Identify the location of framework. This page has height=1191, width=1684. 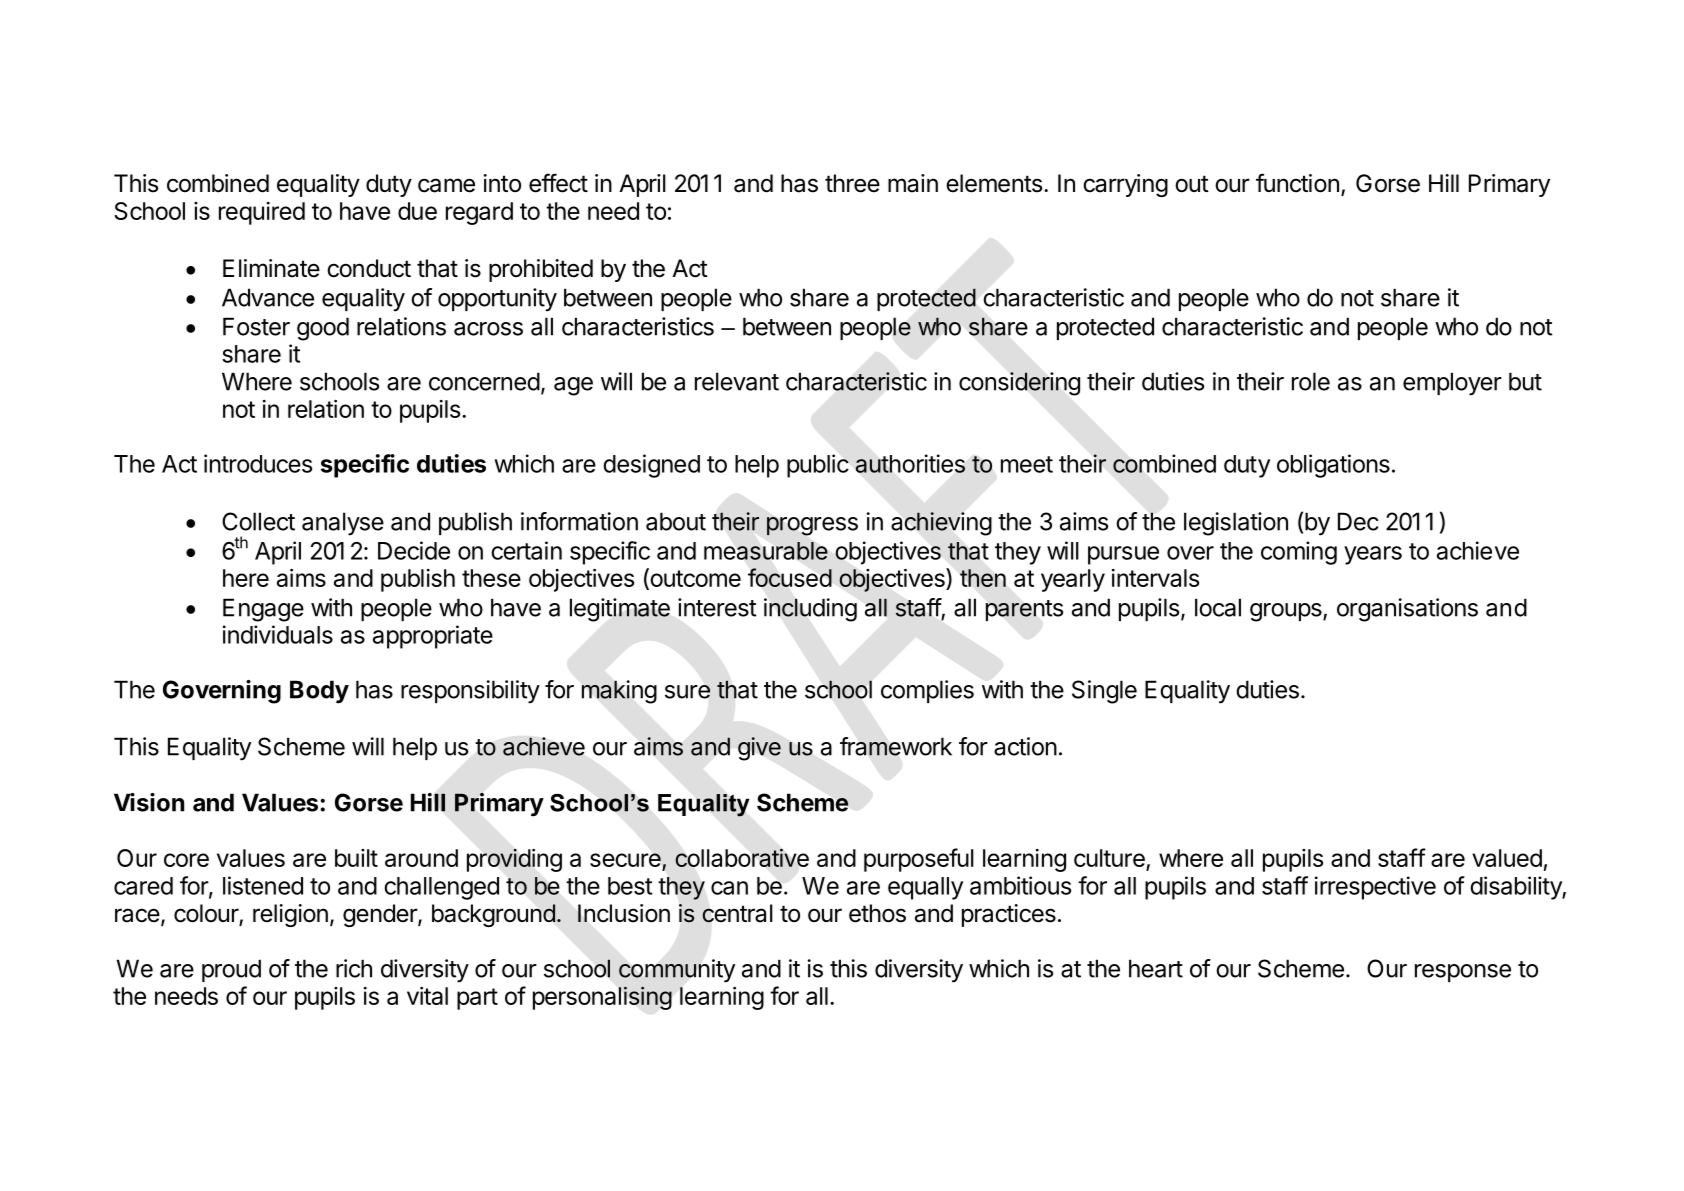
(896, 746).
